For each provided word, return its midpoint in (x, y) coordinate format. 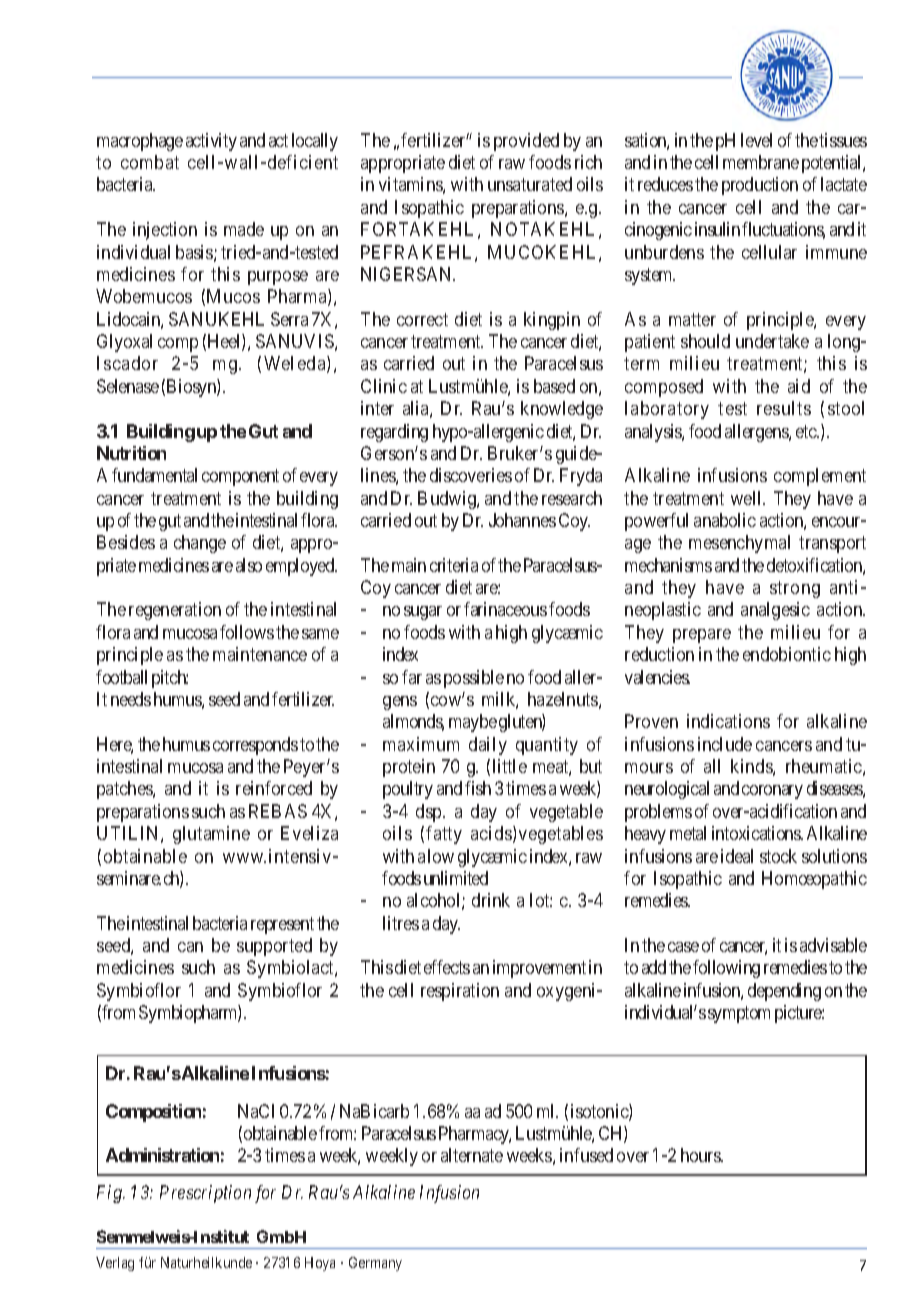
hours (702, 1155)
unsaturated (530, 184)
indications (728, 721)
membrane (761, 162)
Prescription (205, 1194)
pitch (170, 679)
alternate (472, 1155)
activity (211, 142)
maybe (473, 723)
